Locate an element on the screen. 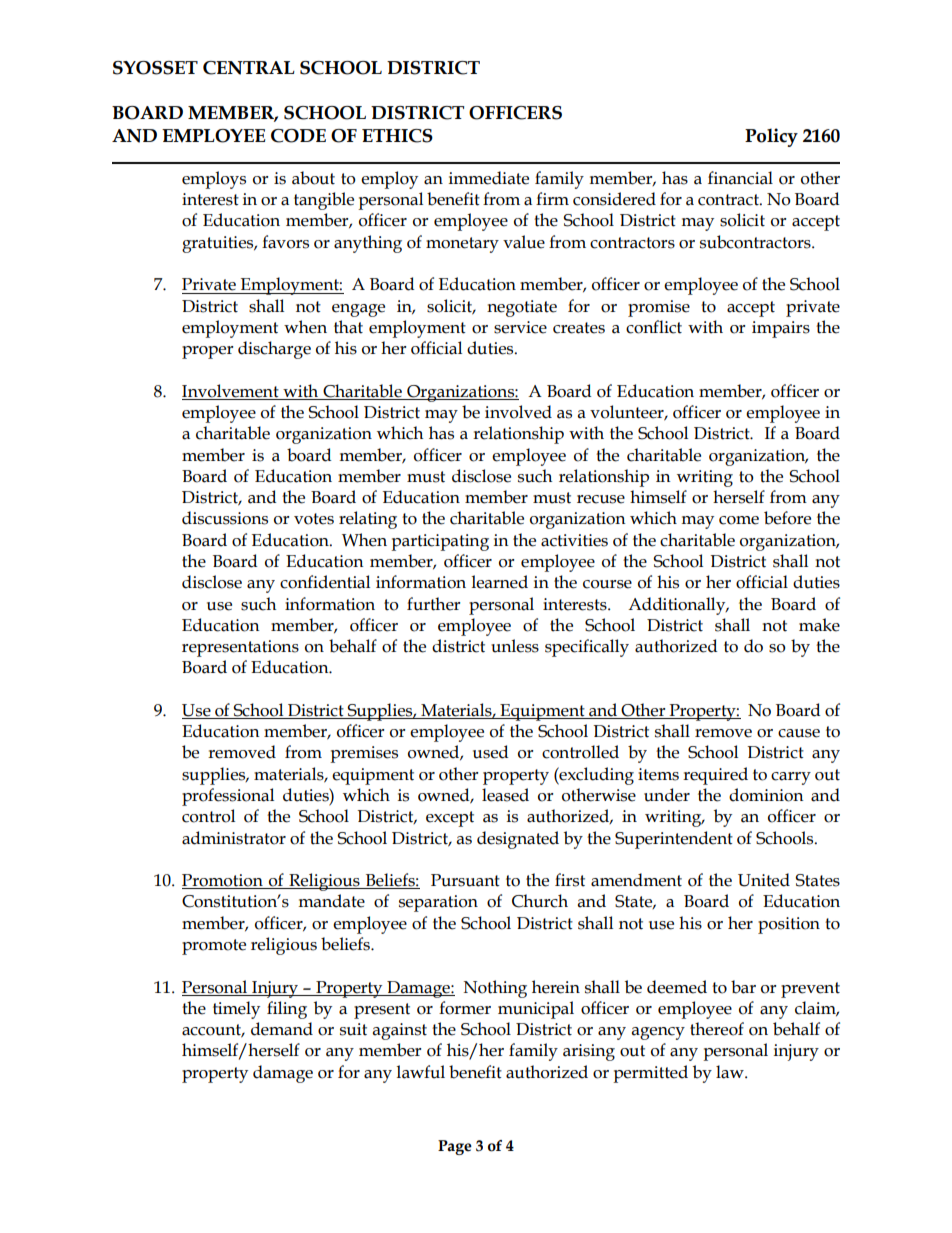 The height and width of the screenshot is (1233, 952). dominion is located at coordinates (766, 795).
